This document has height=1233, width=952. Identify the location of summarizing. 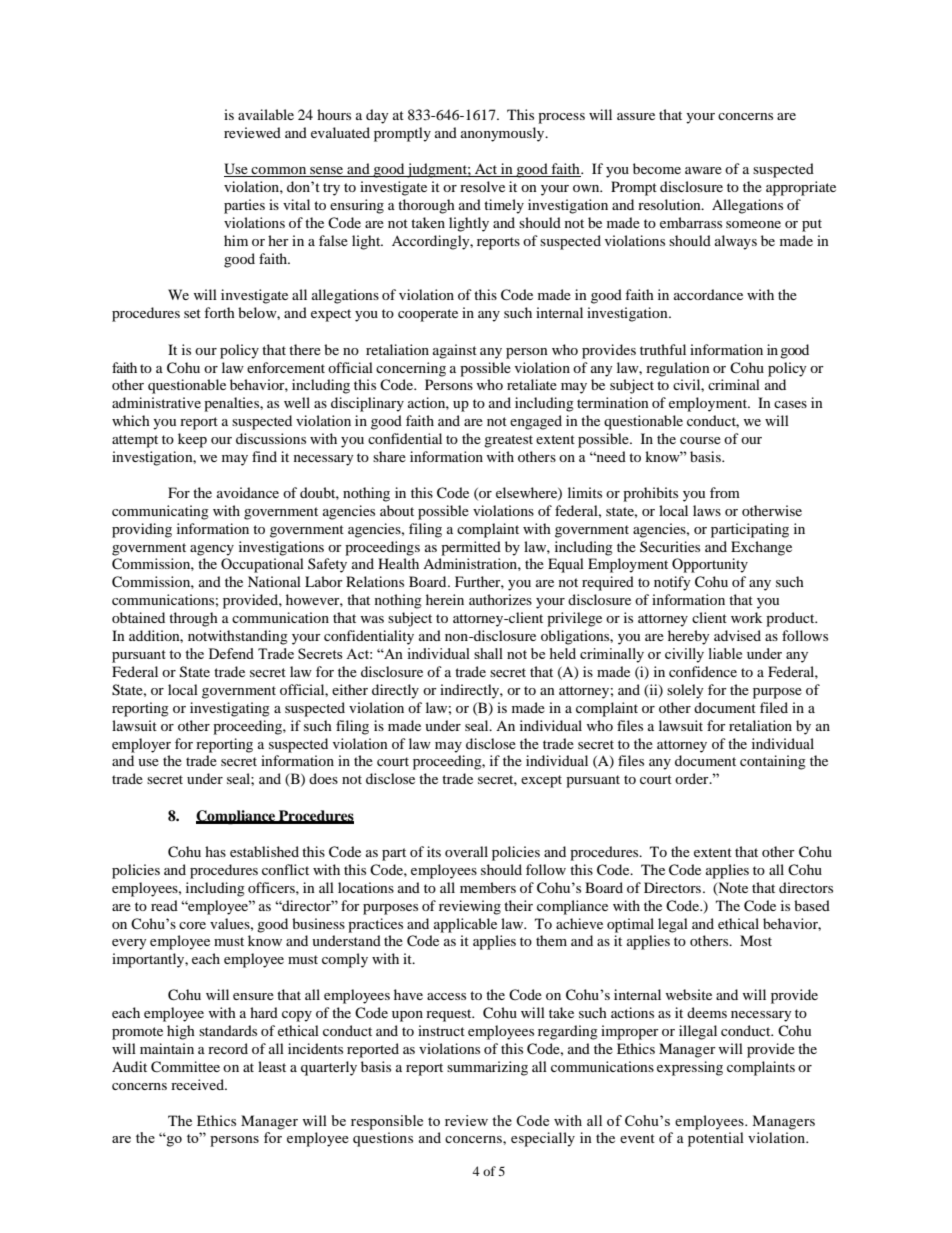
(487, 1068).
